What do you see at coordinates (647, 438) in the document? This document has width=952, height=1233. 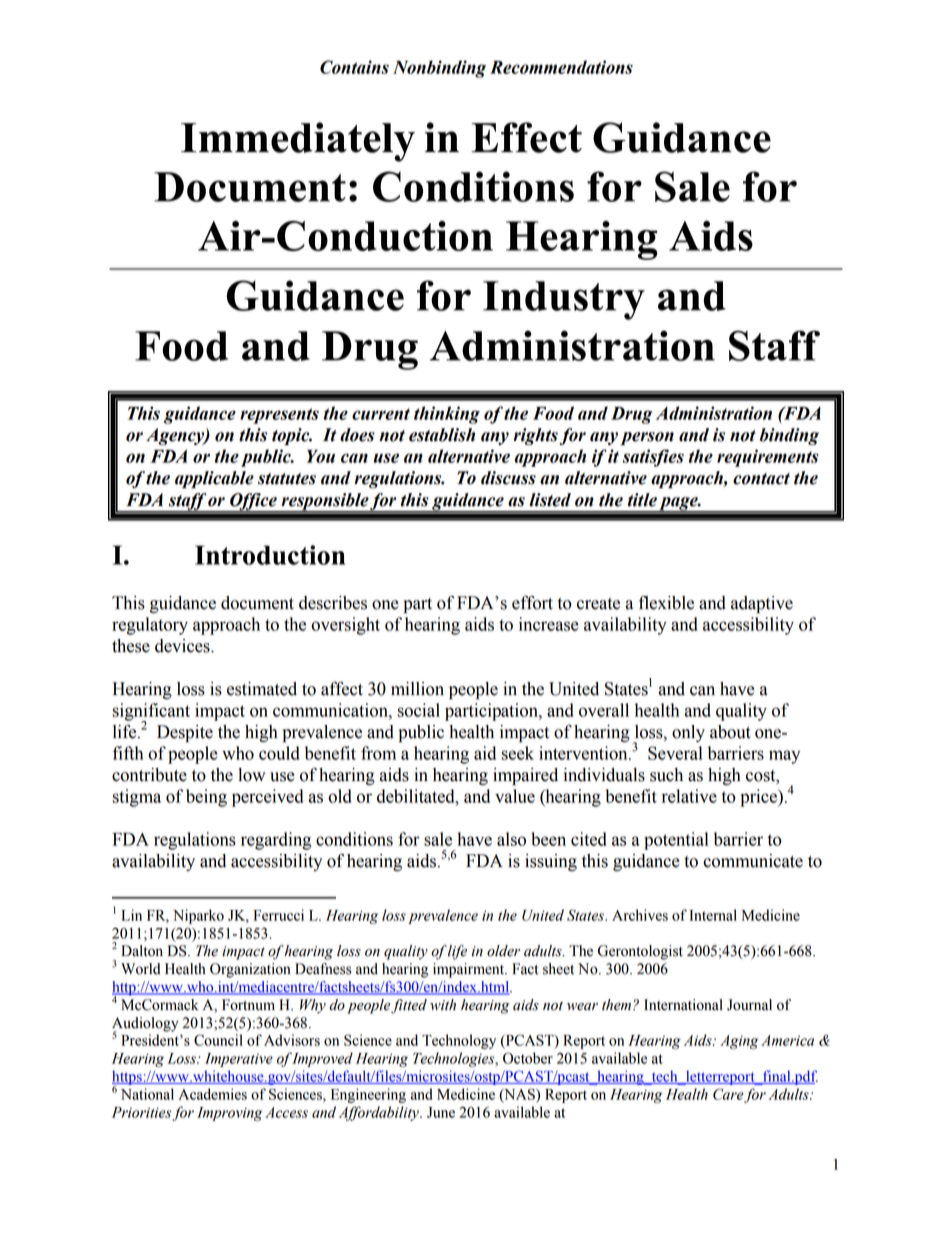 I see `person` at bounding box center [647, 438].
